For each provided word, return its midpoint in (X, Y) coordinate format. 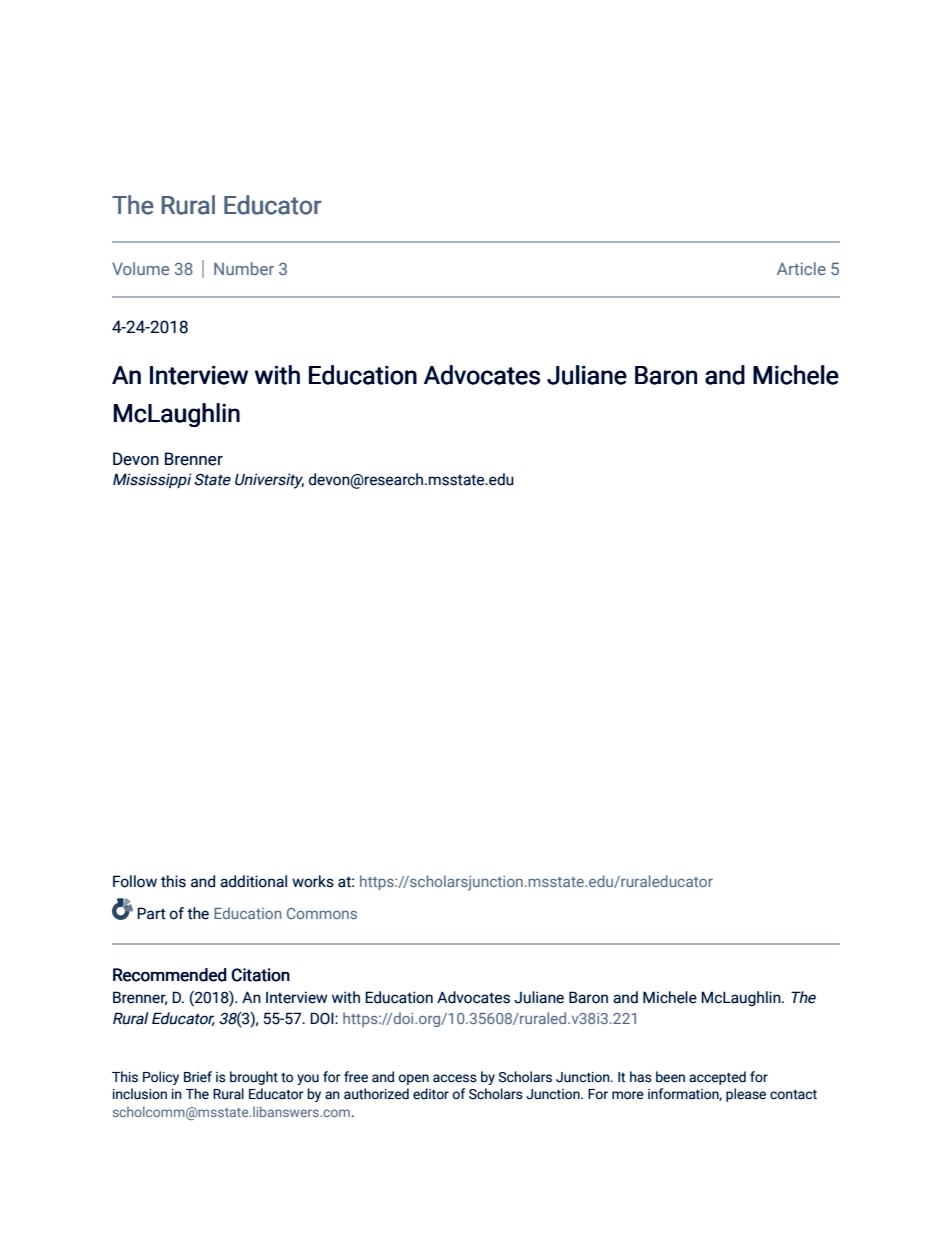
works (313, 881)
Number (244, 268)
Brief (198, 1077)
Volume (140, 268)
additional (253, 881)
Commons (322, 913)
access (455, 1078)
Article (801, 268)
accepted (717, 1078)
